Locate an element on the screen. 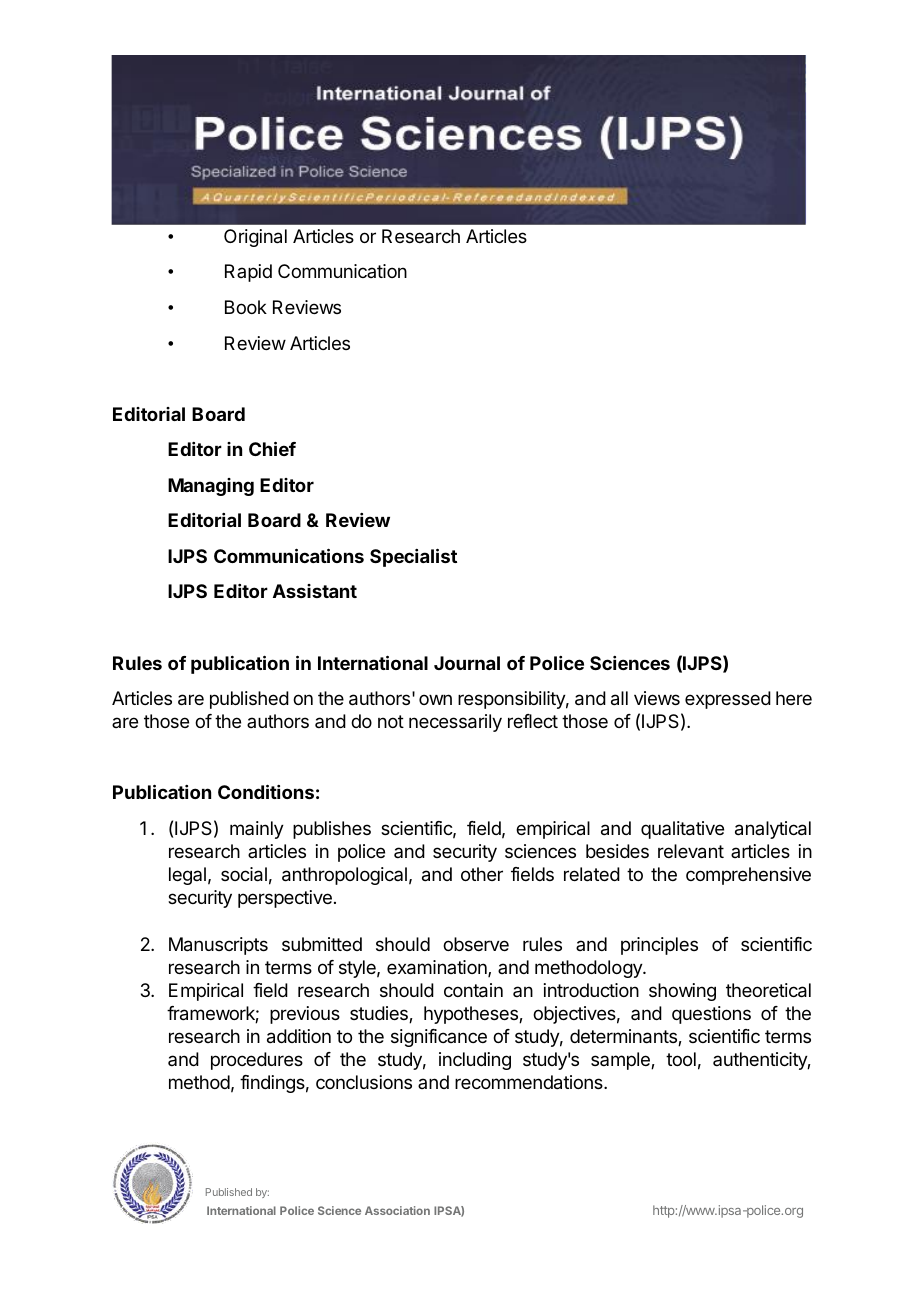  Journal is located at coordinates (467, 663).
